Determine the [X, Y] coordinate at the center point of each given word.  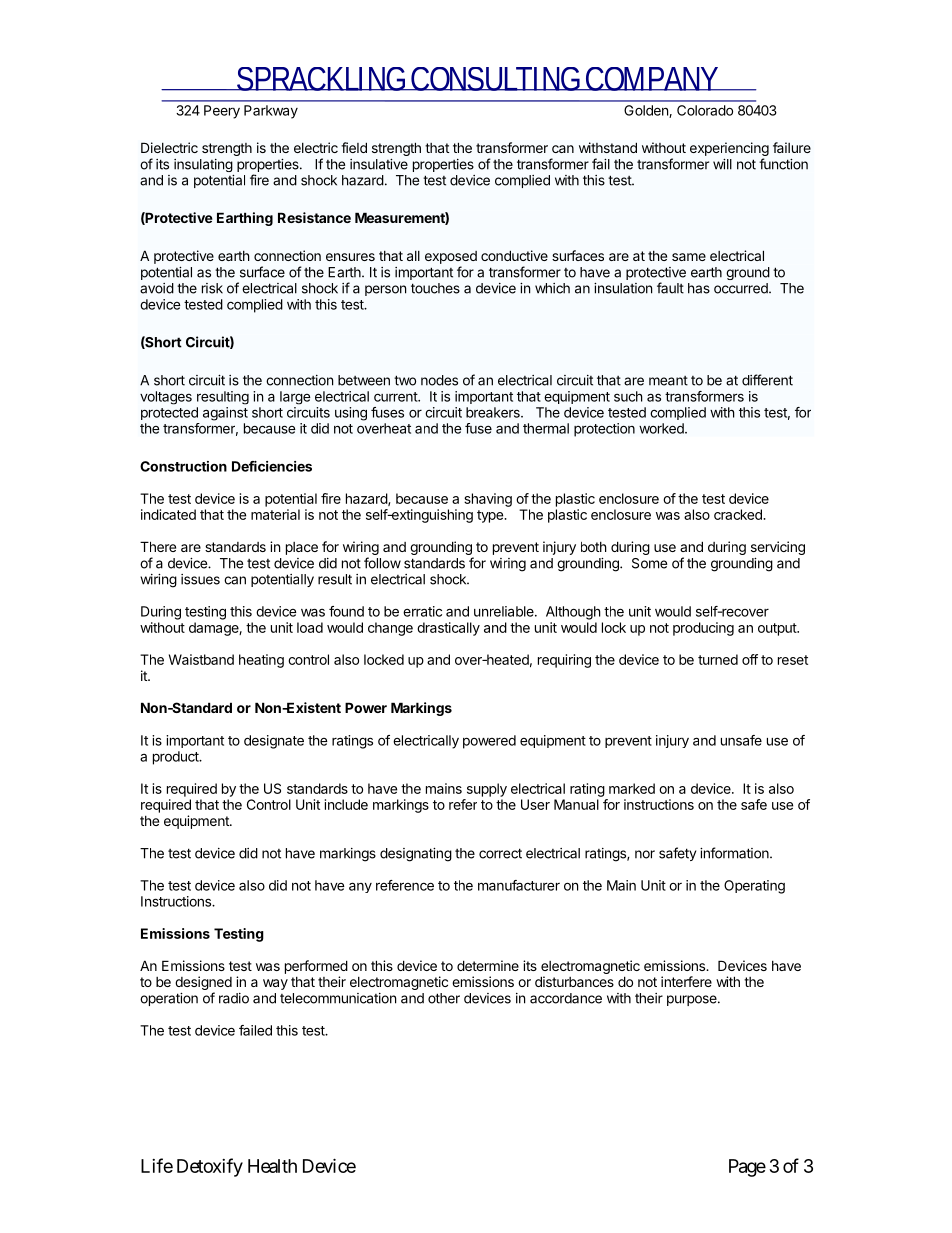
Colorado [705, 110]
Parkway [271, 112]
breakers [494, 412]
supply [487, 790]
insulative [379, 164]
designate [274, 742]
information [735, 853]
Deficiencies [272, 466]
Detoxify [210, 1167]
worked [662, 428]
